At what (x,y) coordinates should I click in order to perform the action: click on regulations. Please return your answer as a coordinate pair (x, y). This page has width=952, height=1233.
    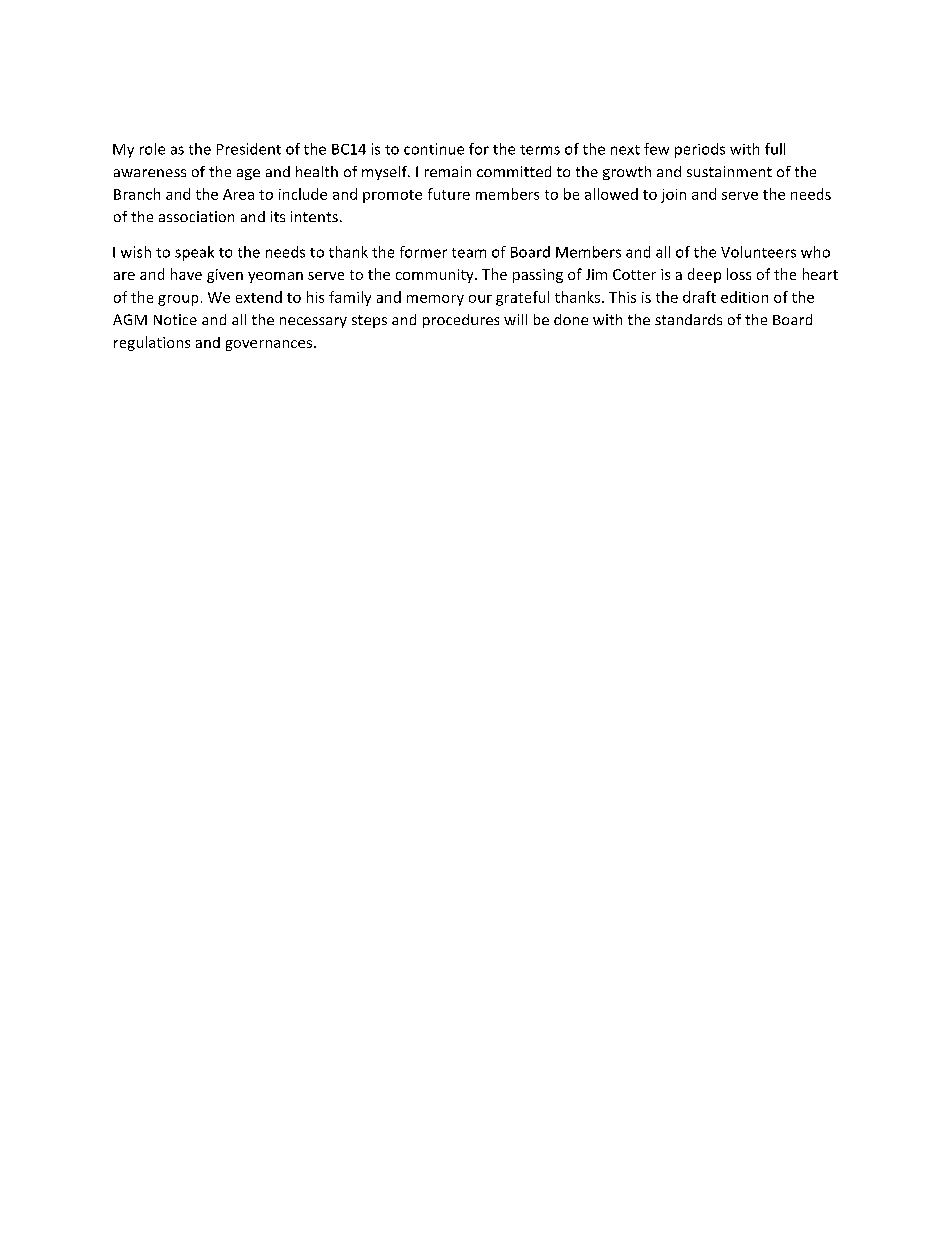
    Looking at the image, I should click on (152, 343).
